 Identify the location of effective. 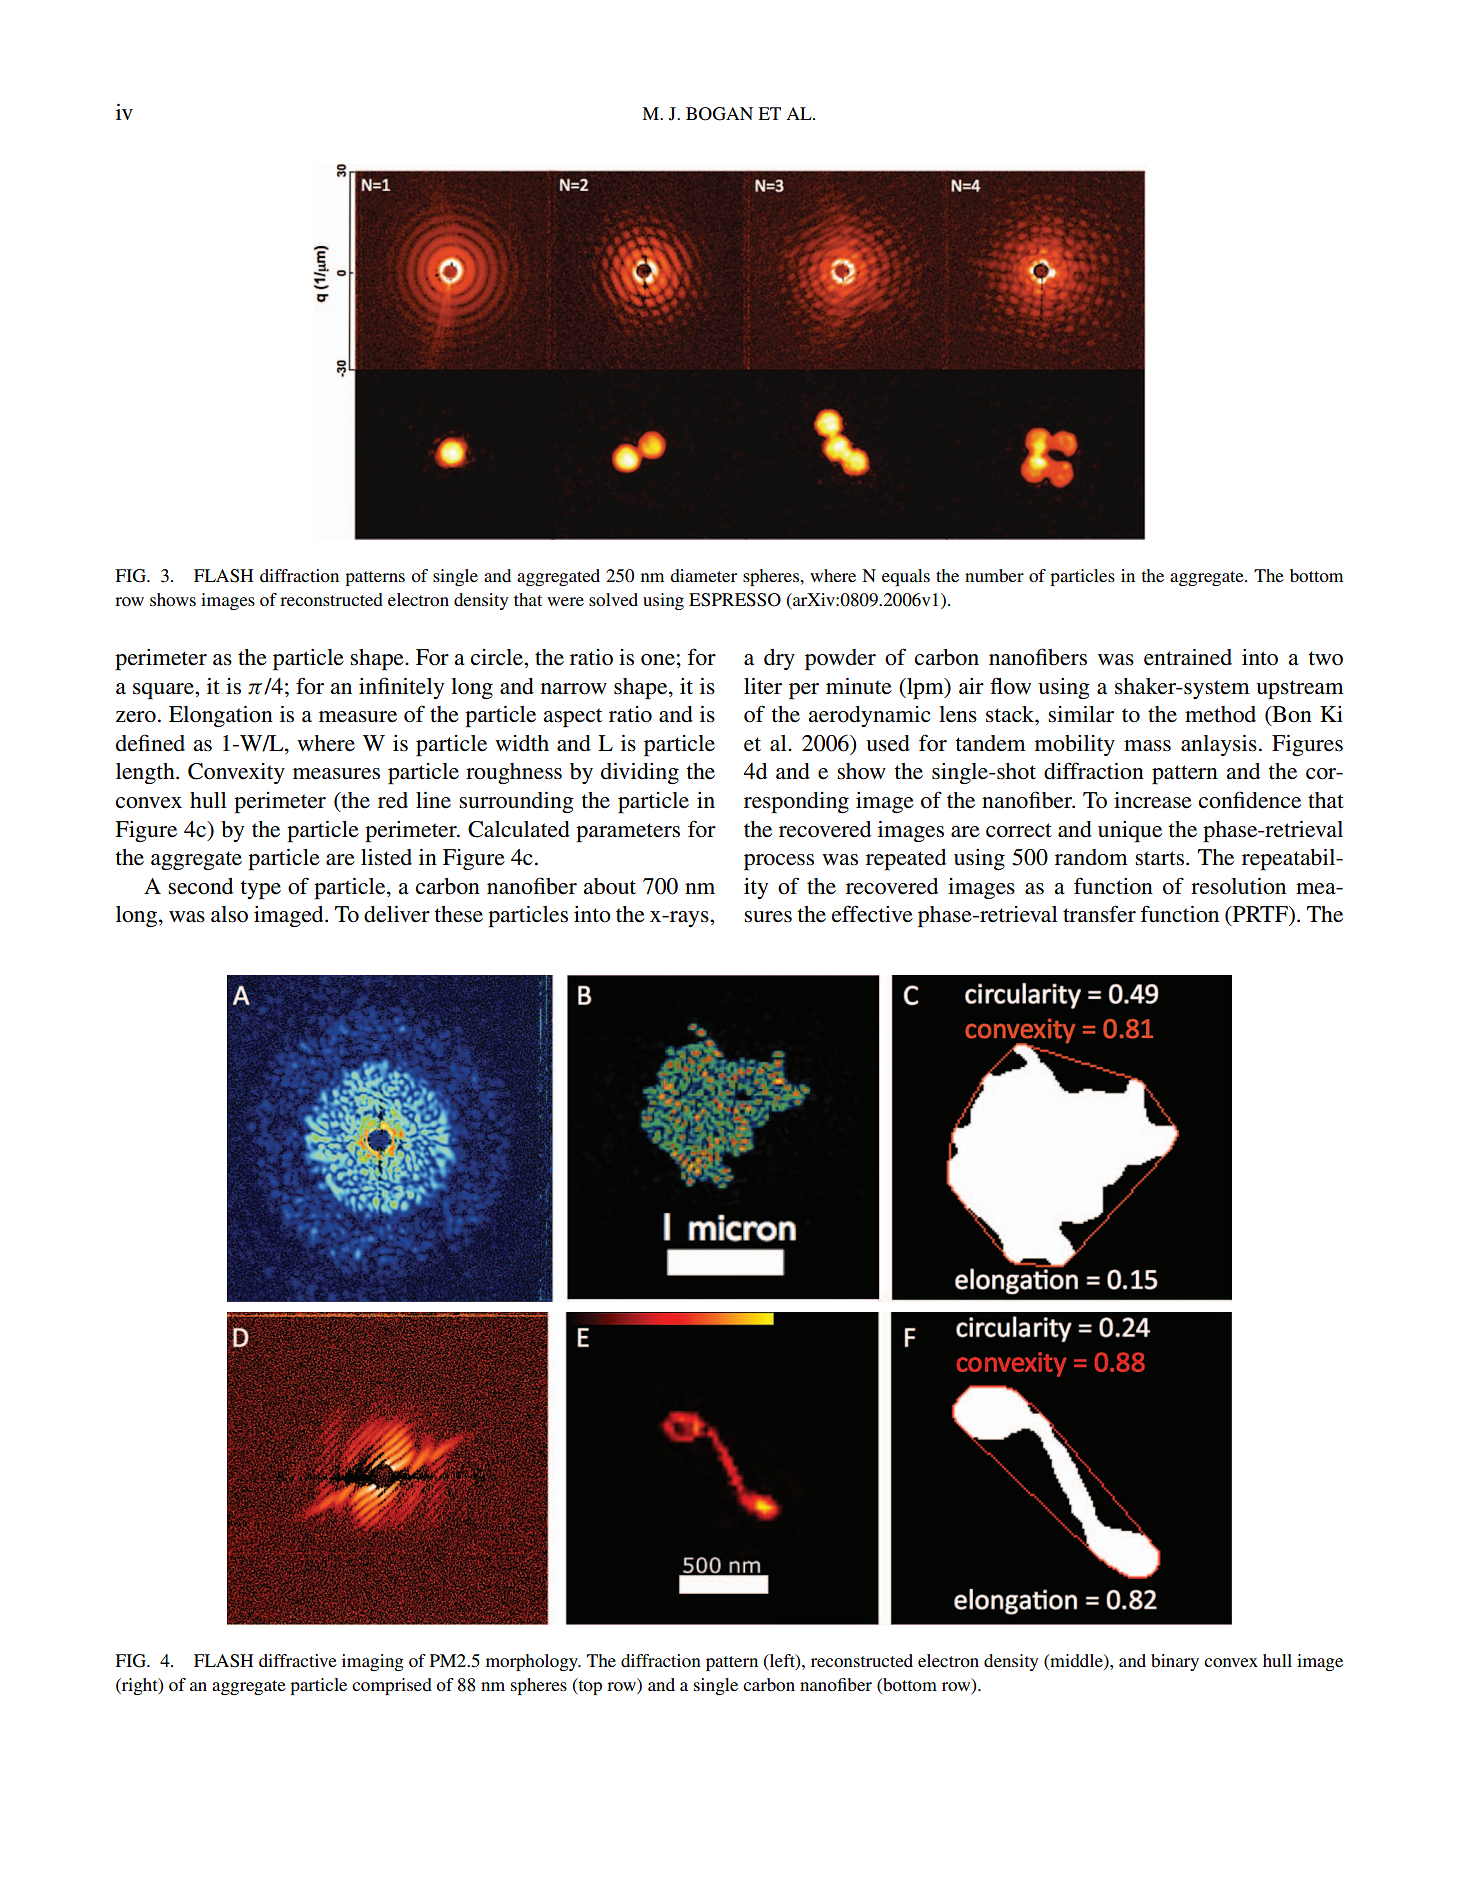
(872, 914).
